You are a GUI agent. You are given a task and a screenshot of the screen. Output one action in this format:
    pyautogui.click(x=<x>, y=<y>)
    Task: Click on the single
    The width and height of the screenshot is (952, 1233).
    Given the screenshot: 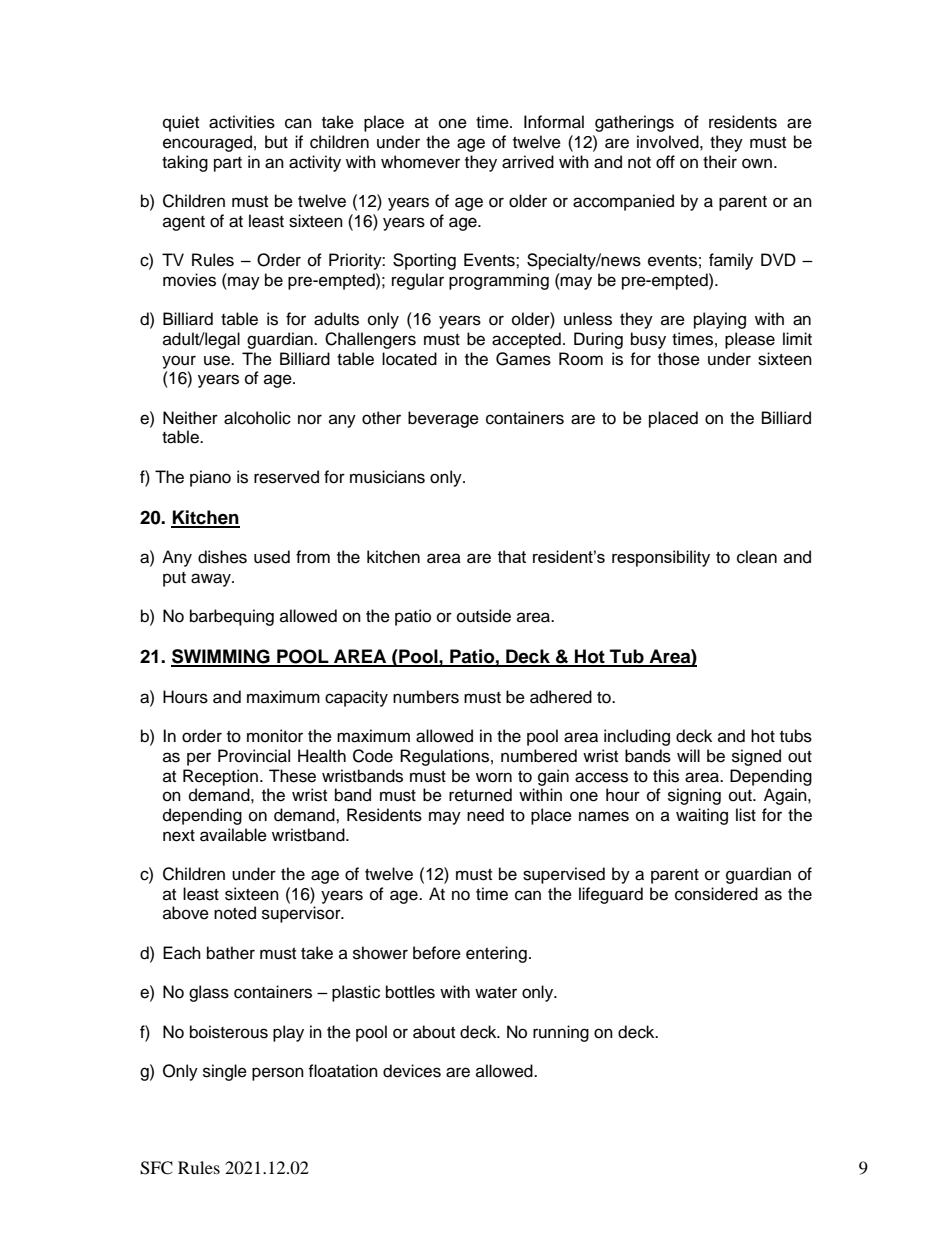 What is the action you would take?
    pyautogui.click(x=225, y=1072)
